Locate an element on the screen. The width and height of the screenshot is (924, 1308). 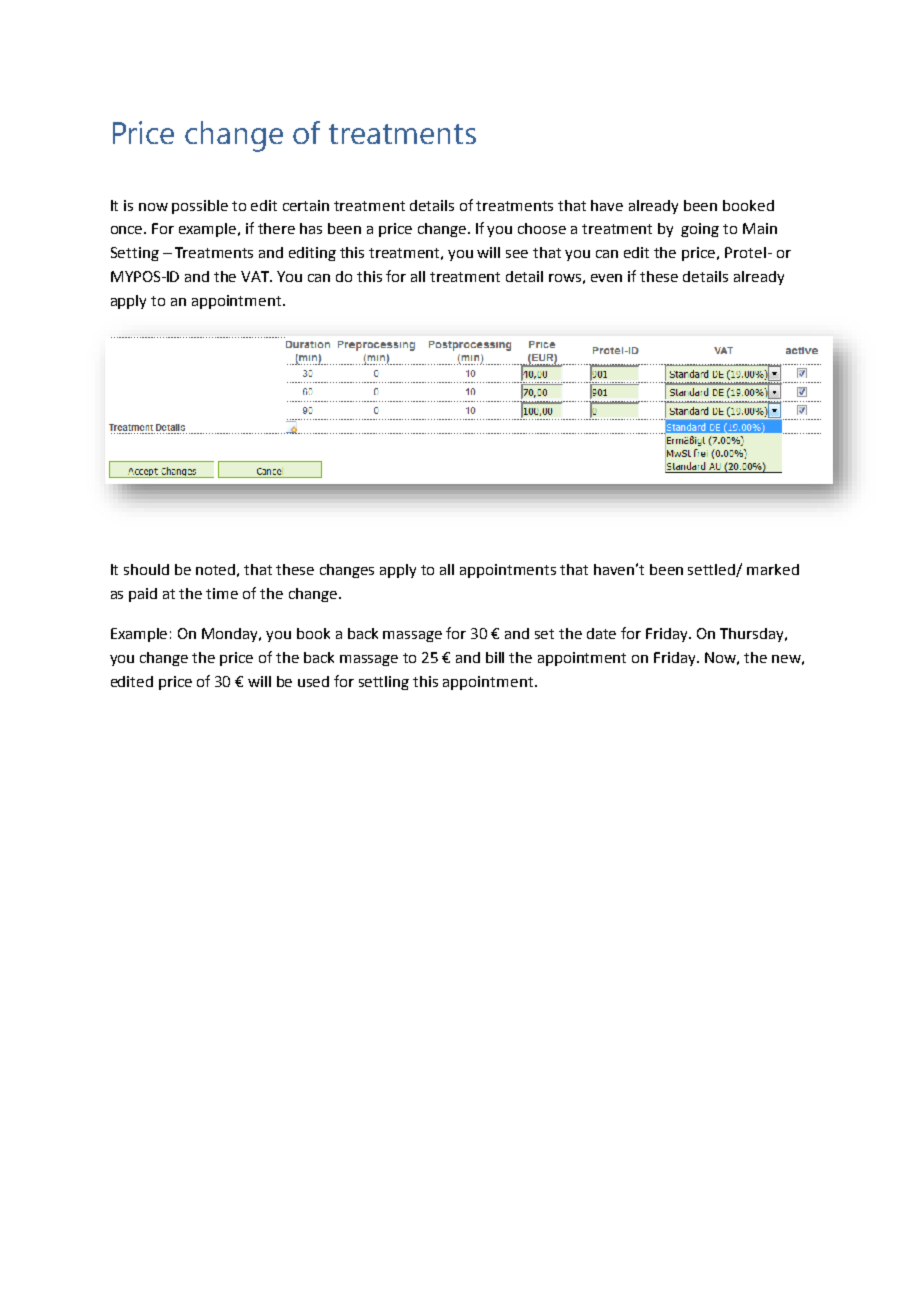
see is located at coordinates (517, 254).
